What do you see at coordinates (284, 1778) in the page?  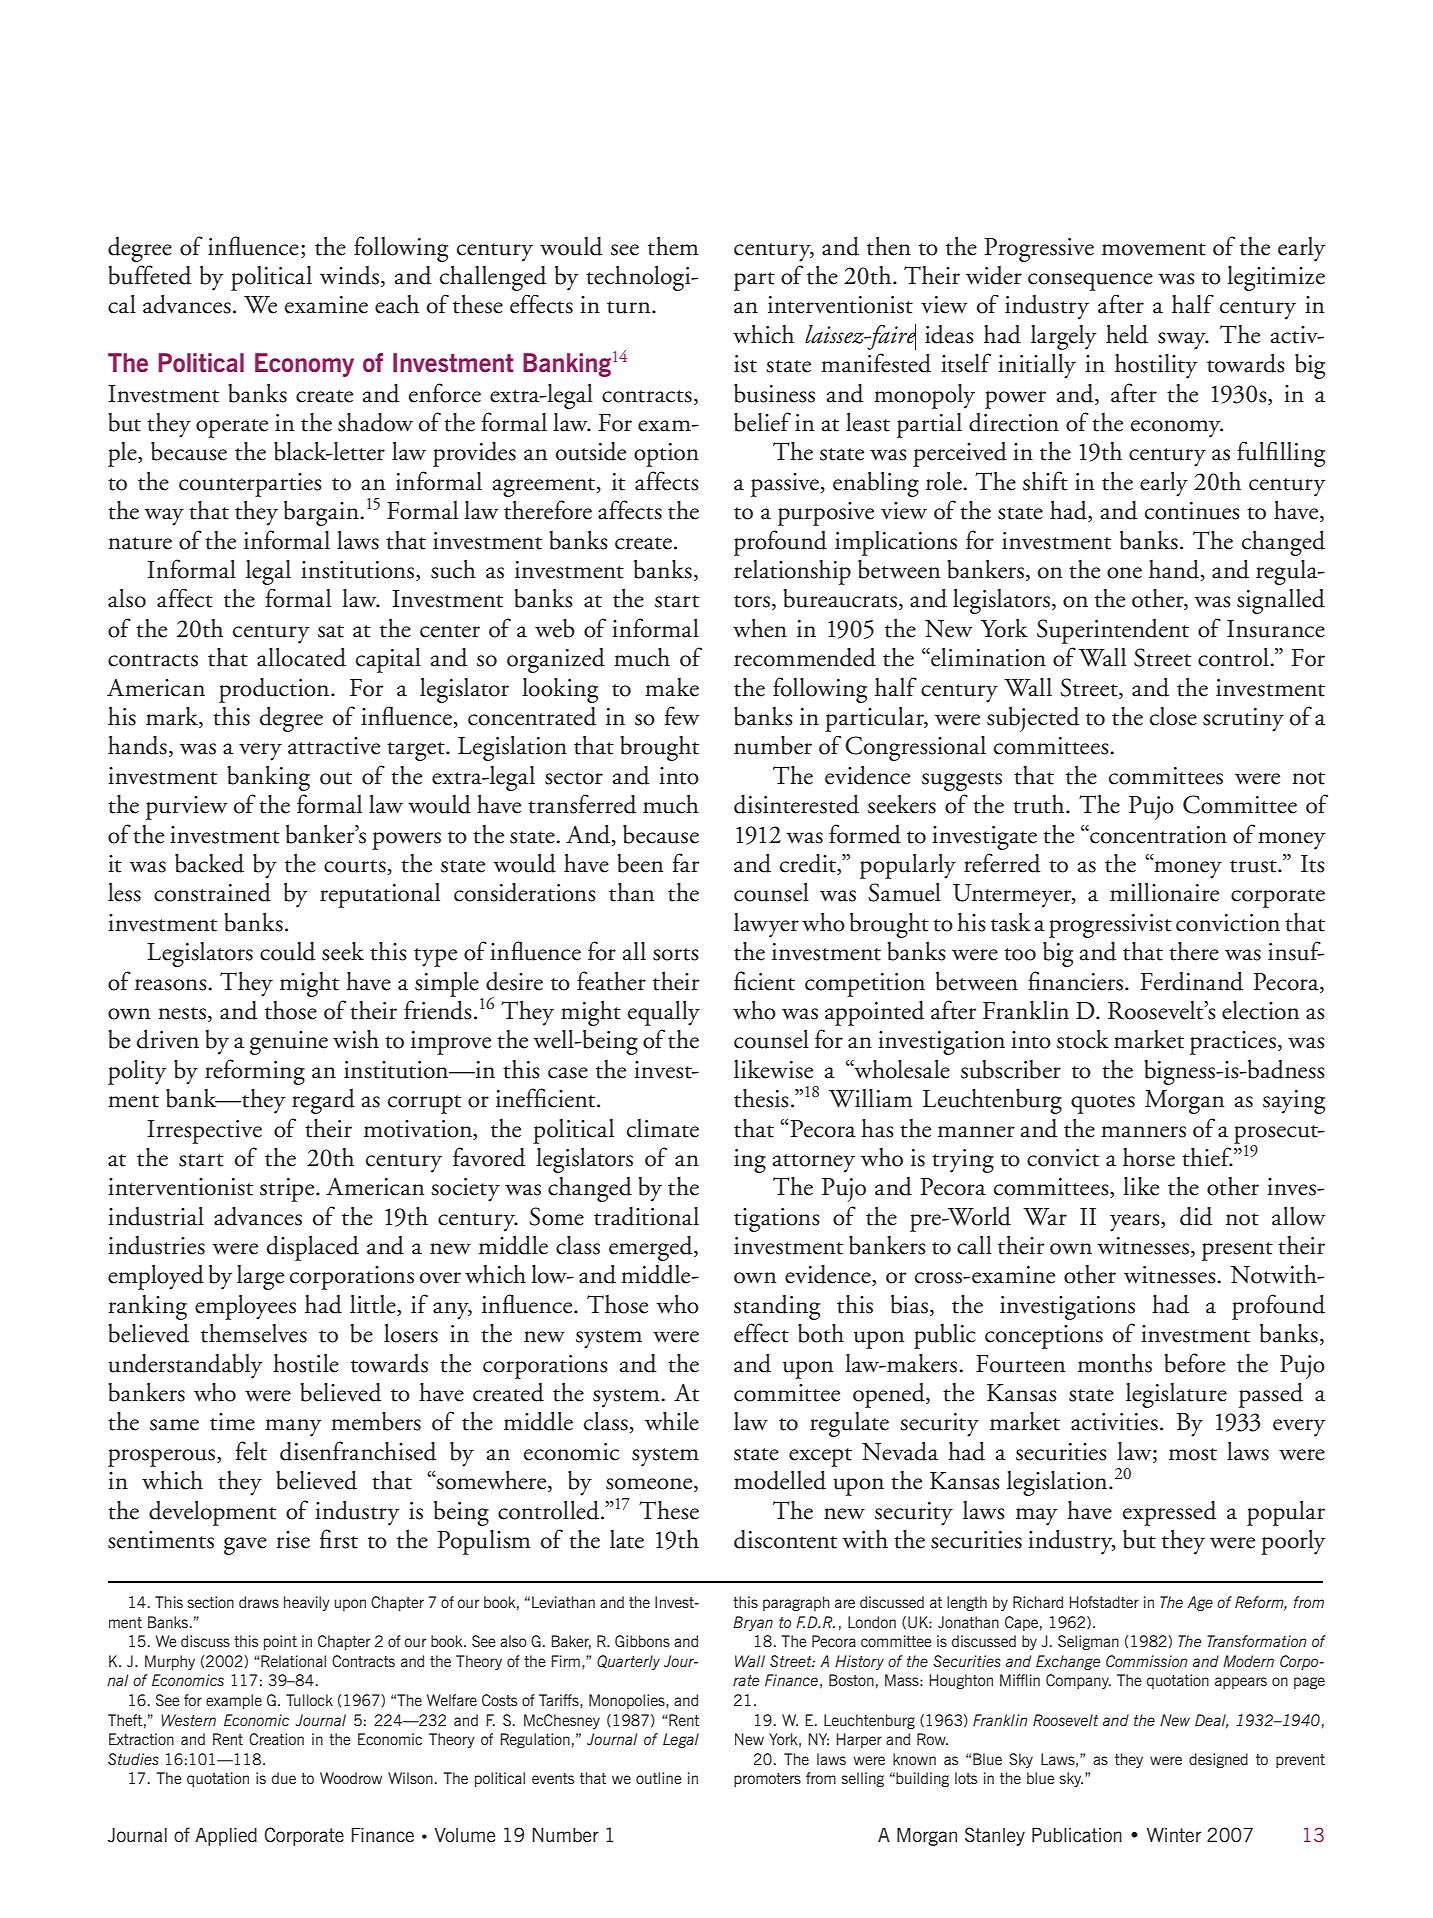 I see `due` at bounding box center [284, 1778].
